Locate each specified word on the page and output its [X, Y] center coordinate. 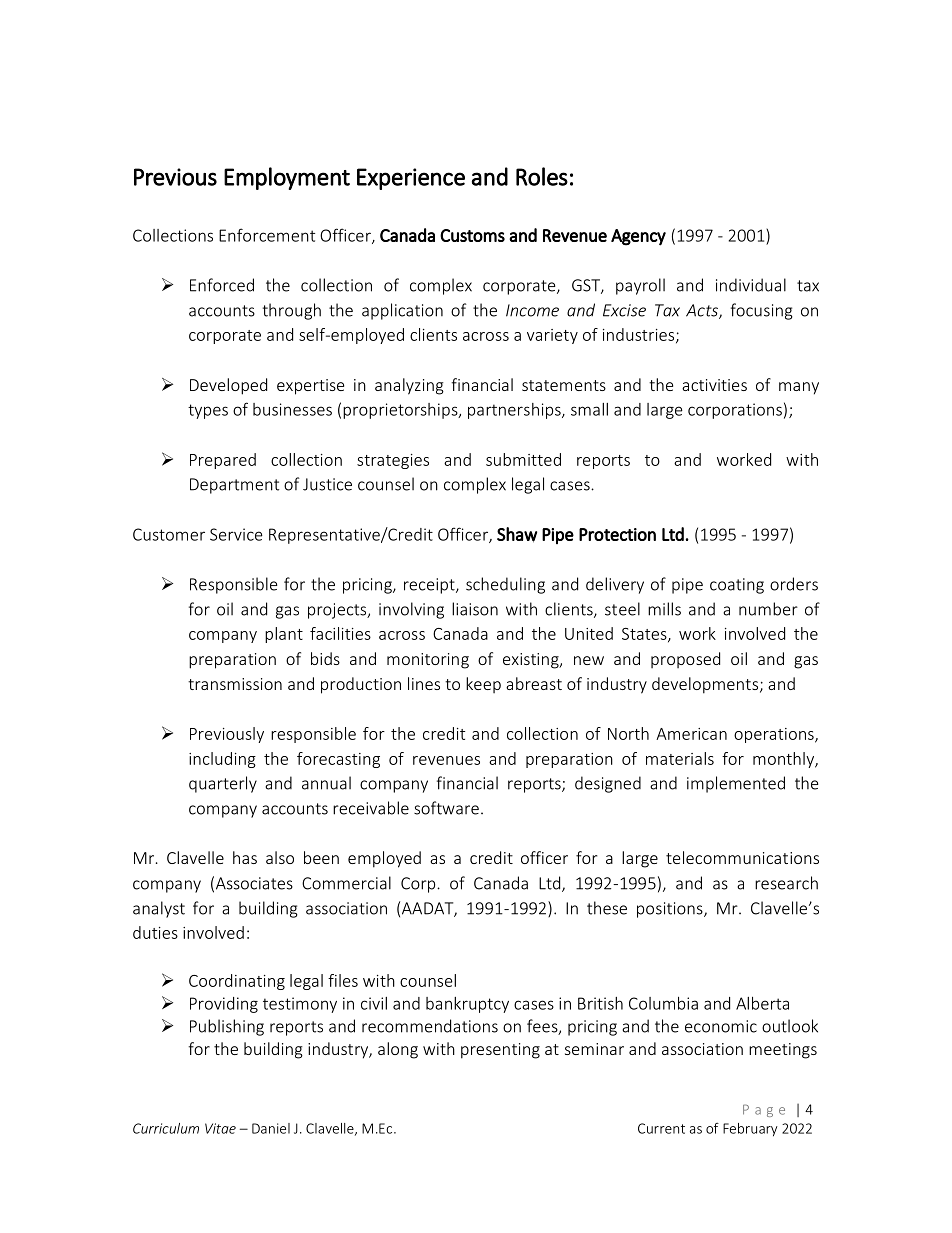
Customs [472, 235]
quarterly [223, 784]
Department [234, 486]
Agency [638, 237]
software [446, 808]
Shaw [517, 535]
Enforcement [267, 235]
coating [737, 586]
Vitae [220, 1128]
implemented [736, 784]
